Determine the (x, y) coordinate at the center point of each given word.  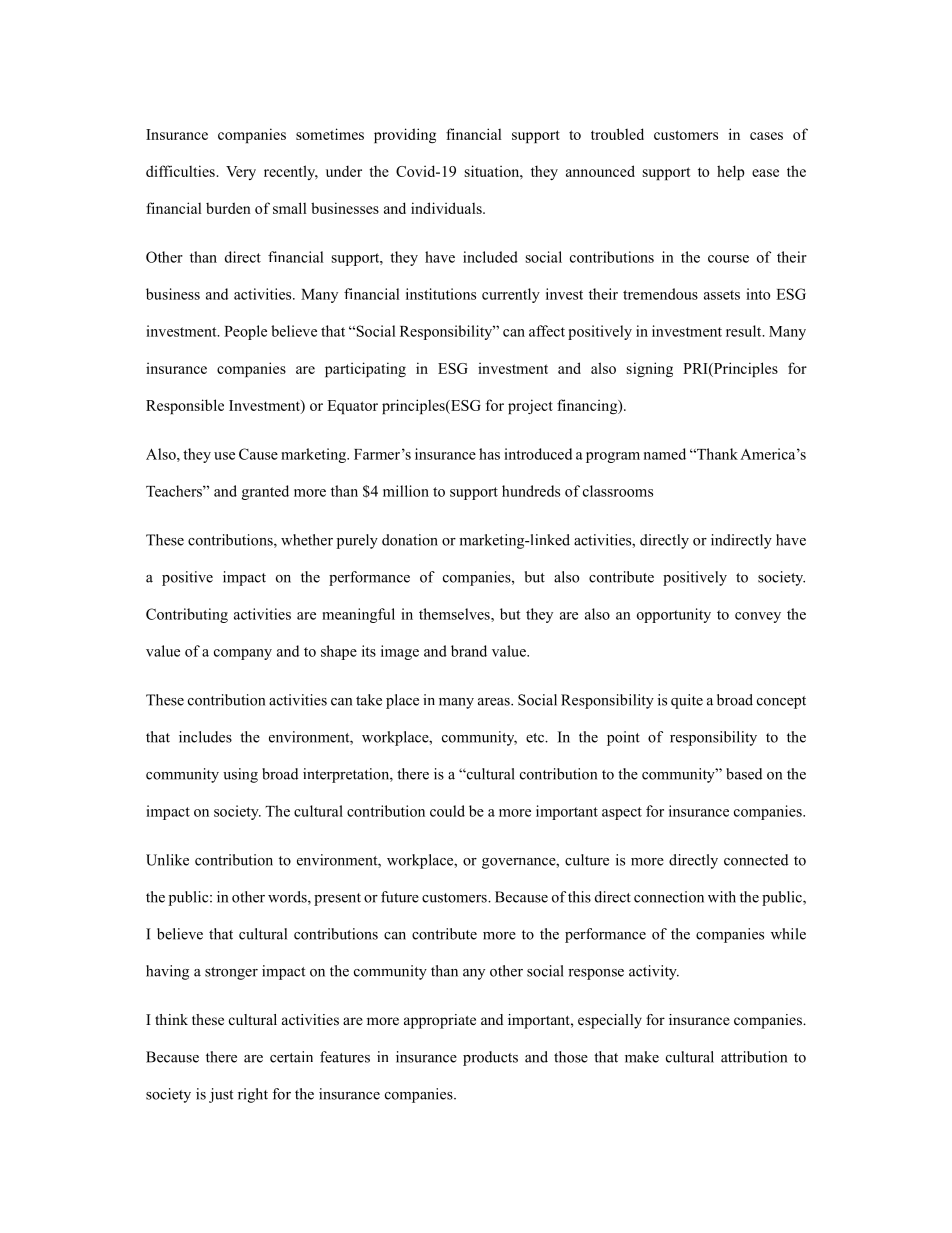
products (490, 1058)
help (730, 172)
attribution (754, 1057)
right (253, 1095)
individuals (447, 208)
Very (241, 173)
